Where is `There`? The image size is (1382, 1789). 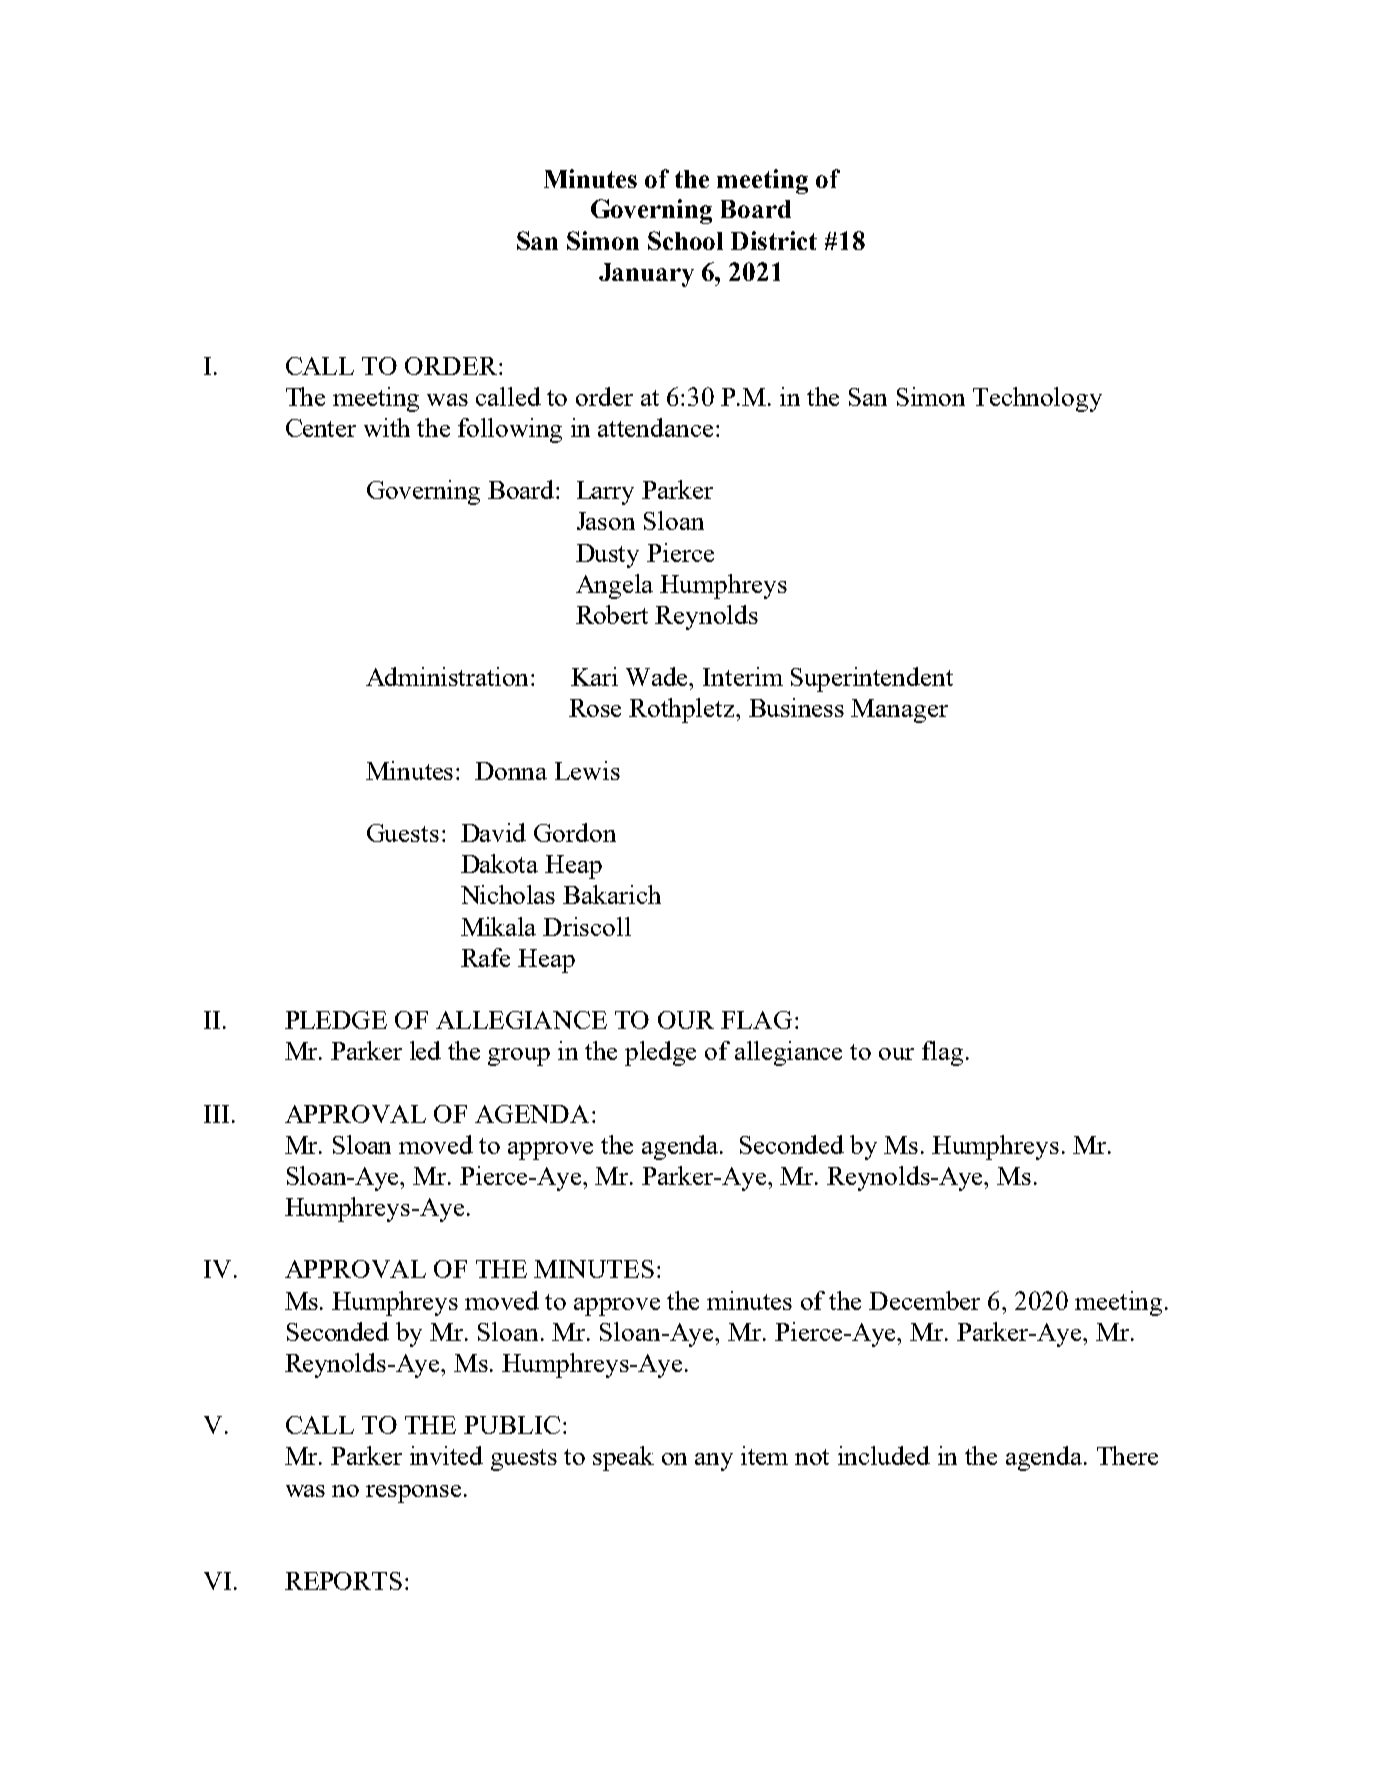 There is located at coordinates (1127, 1455).
